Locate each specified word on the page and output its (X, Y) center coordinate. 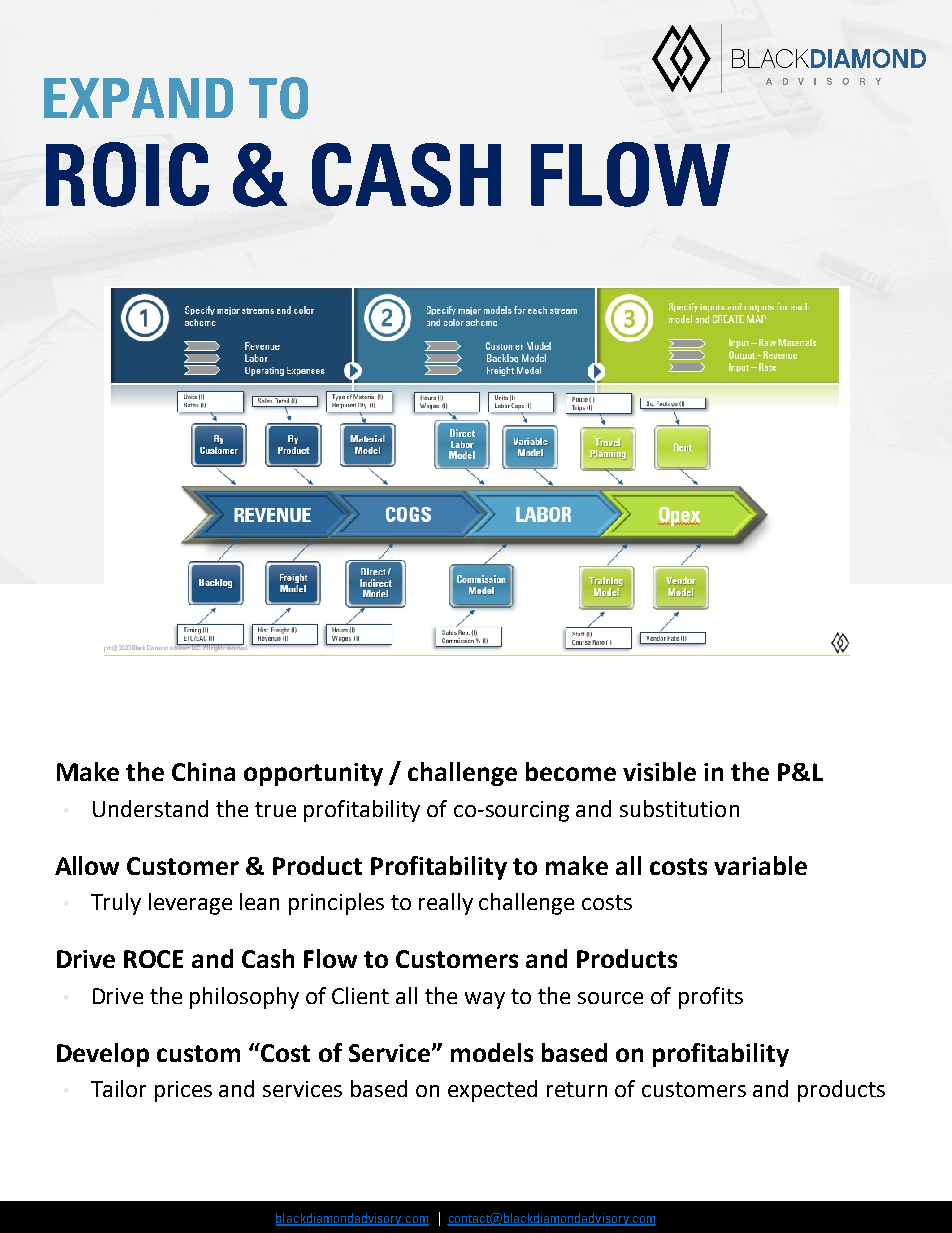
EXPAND (138, 98)
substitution (679, 808)
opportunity (313, 774)
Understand (150, 808)
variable (760, 865)
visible (659, 771)
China (203, 771)
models (492, 1052)
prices (183, 1091)
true (275, 809)
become (571, 771)
